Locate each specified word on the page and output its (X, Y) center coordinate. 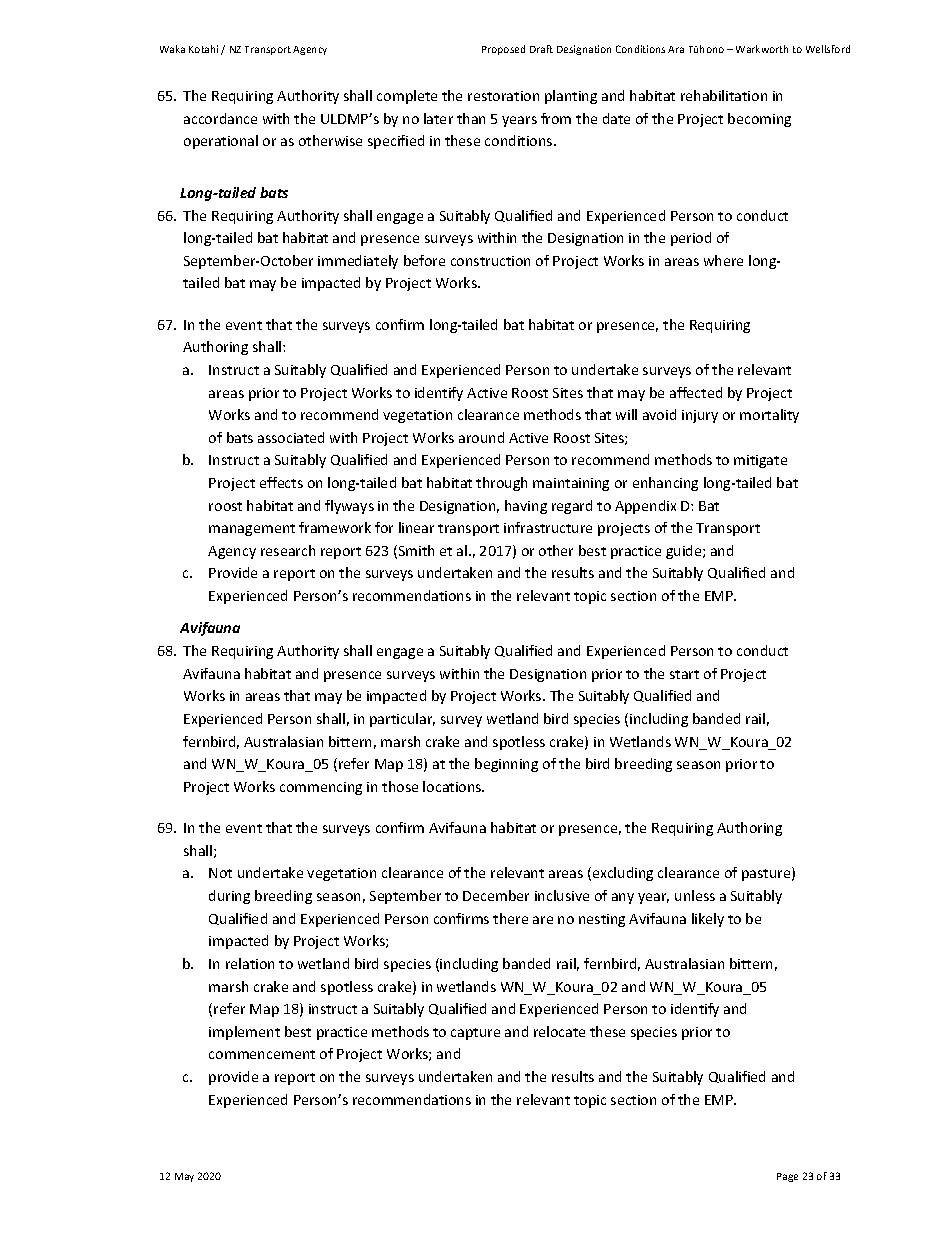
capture (475, 1034)
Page (787, 1177)
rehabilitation (724, 95)
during (229, 897)
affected (696, 392)
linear (416, 527)
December (496, 895)
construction (490, 261)
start (684, 674)
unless (695, 895)
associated (291, 437)
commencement (262, 1054)
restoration (503, 96)
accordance (220, 118)
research (288, 550)
